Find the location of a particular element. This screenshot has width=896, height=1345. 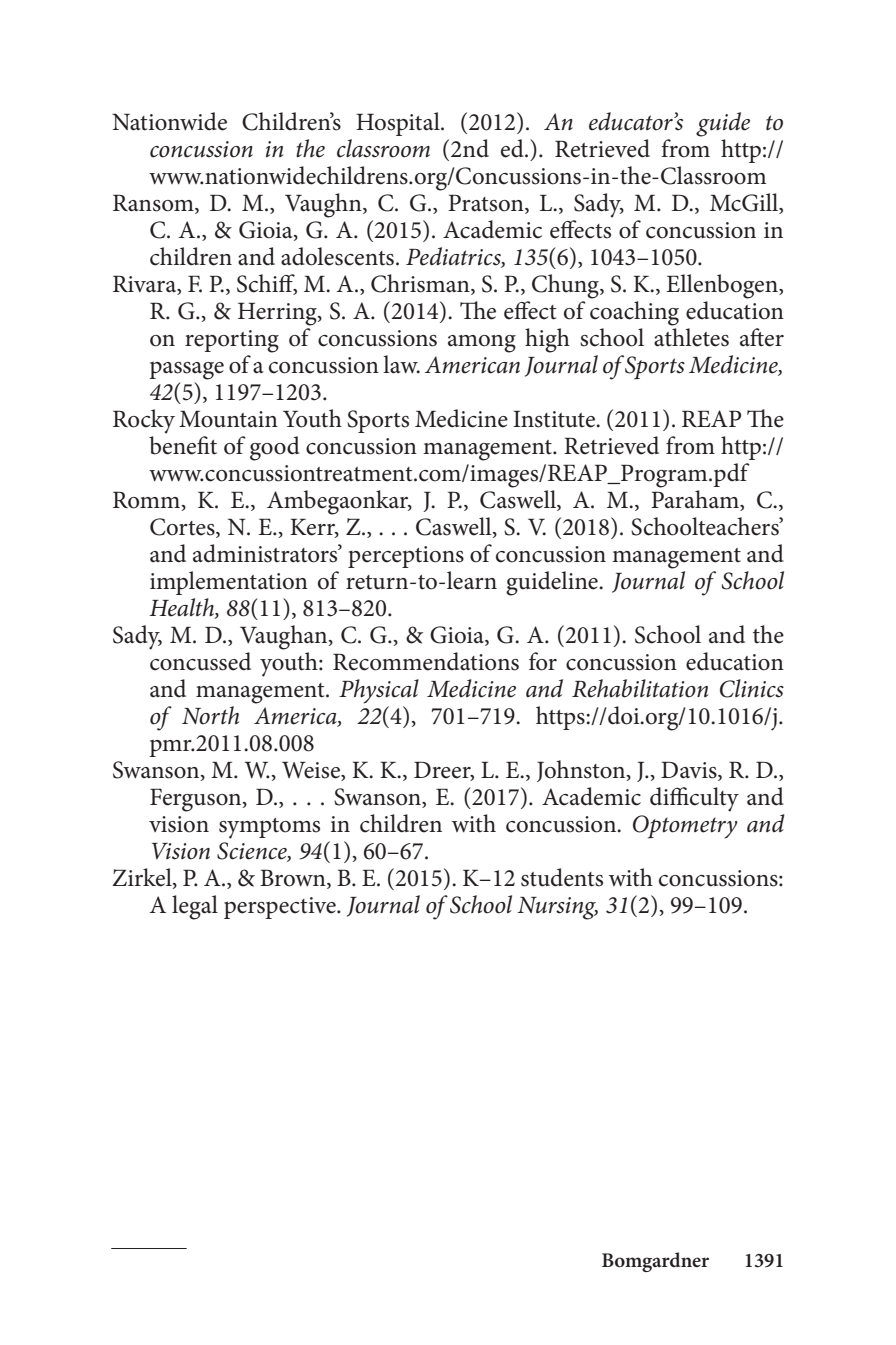

students is located at coordinates (562, 877).
